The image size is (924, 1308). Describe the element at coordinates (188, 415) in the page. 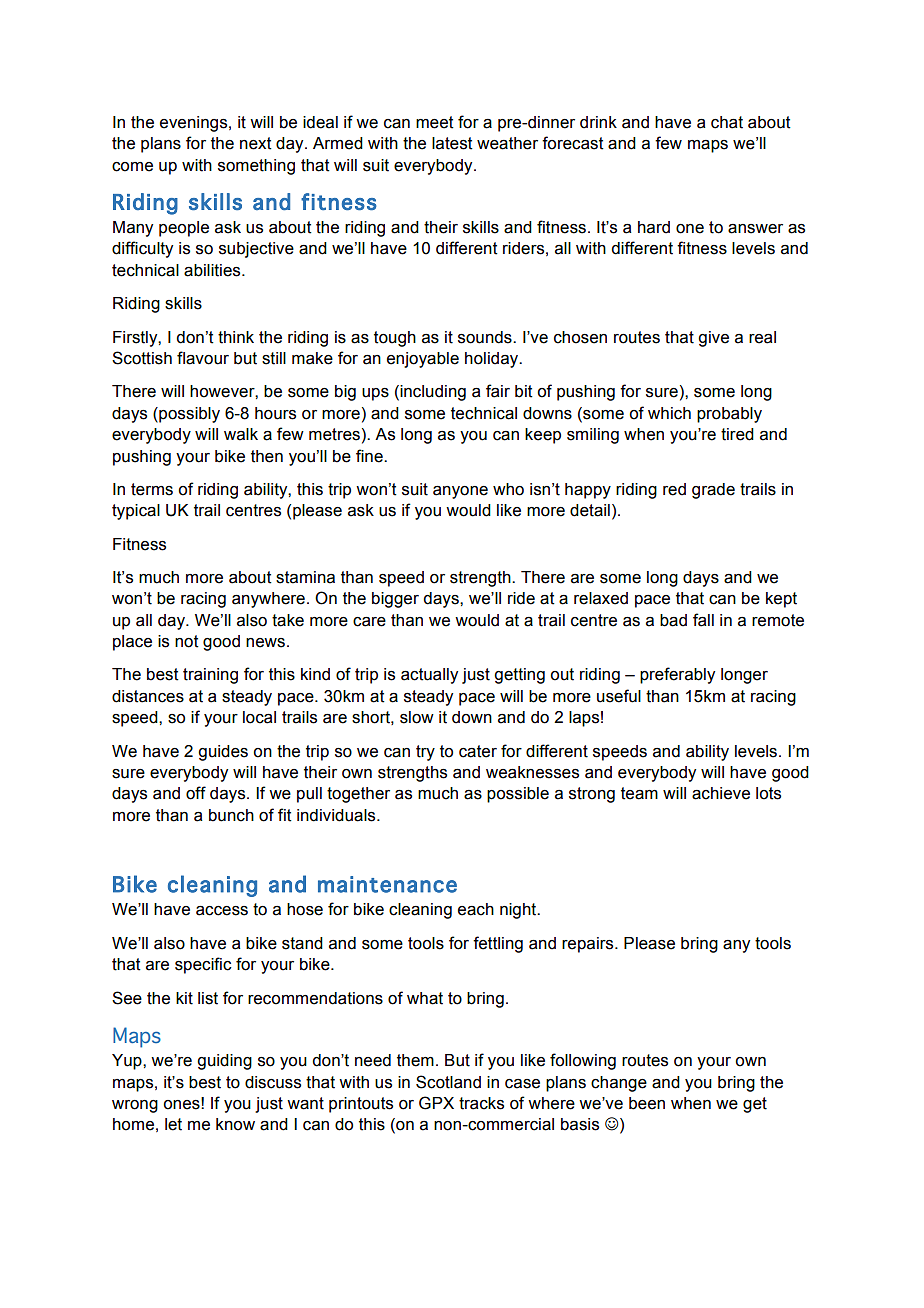

I see `possibly` at that location.
